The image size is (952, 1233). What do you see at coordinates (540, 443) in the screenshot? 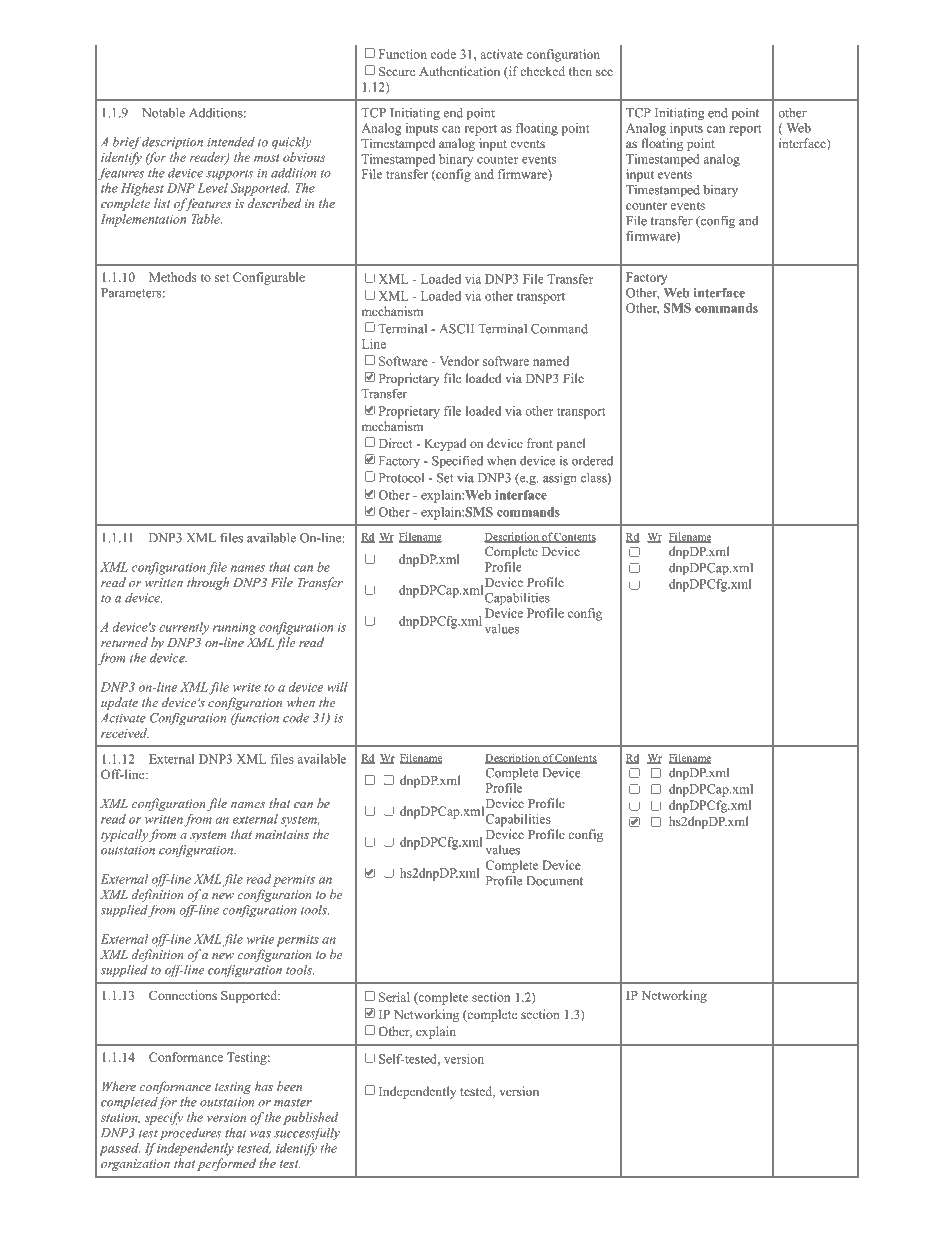
I see `front` at bounding box center [540, 443].
